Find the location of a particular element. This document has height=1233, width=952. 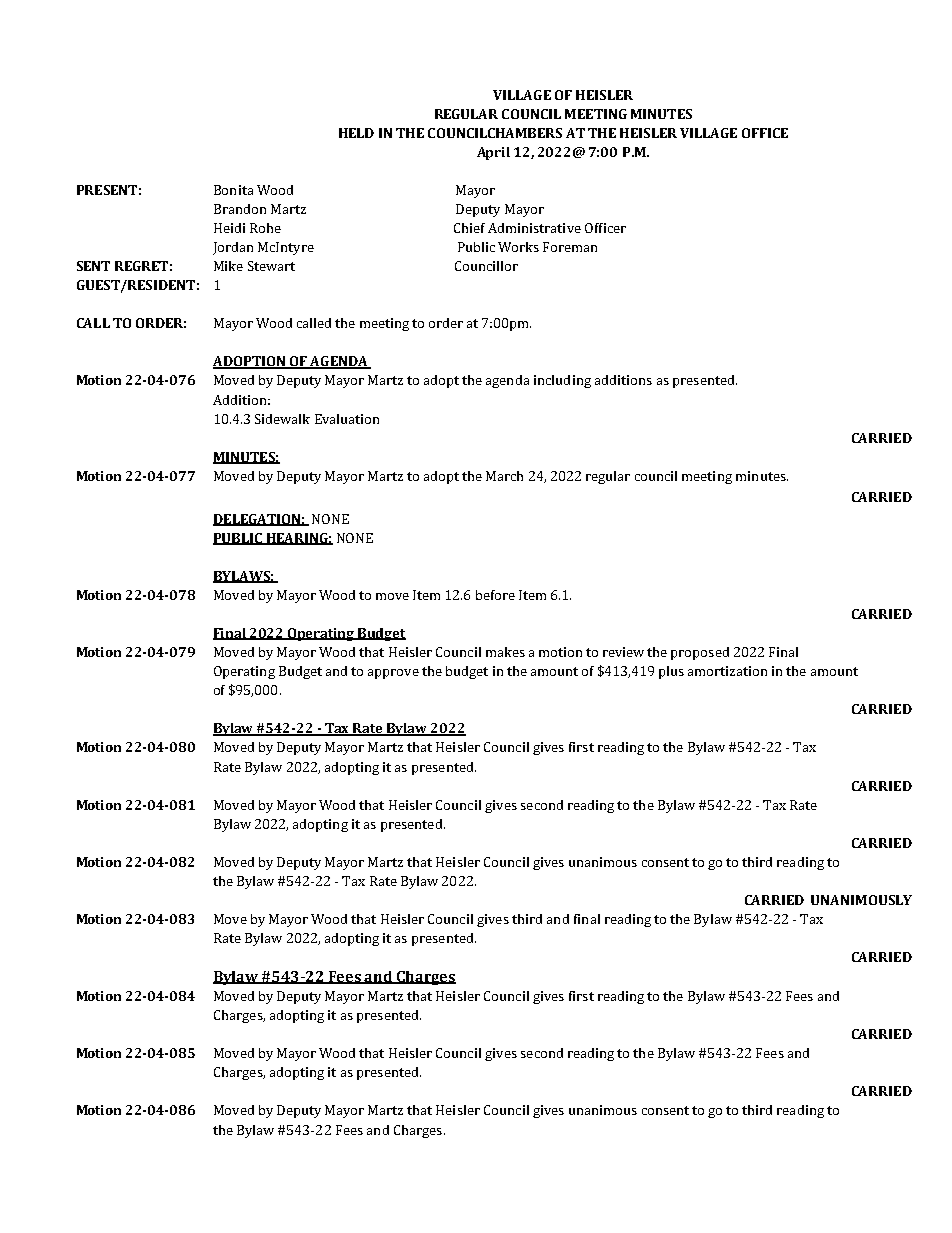

Works is located at coordinates (518, 247).
